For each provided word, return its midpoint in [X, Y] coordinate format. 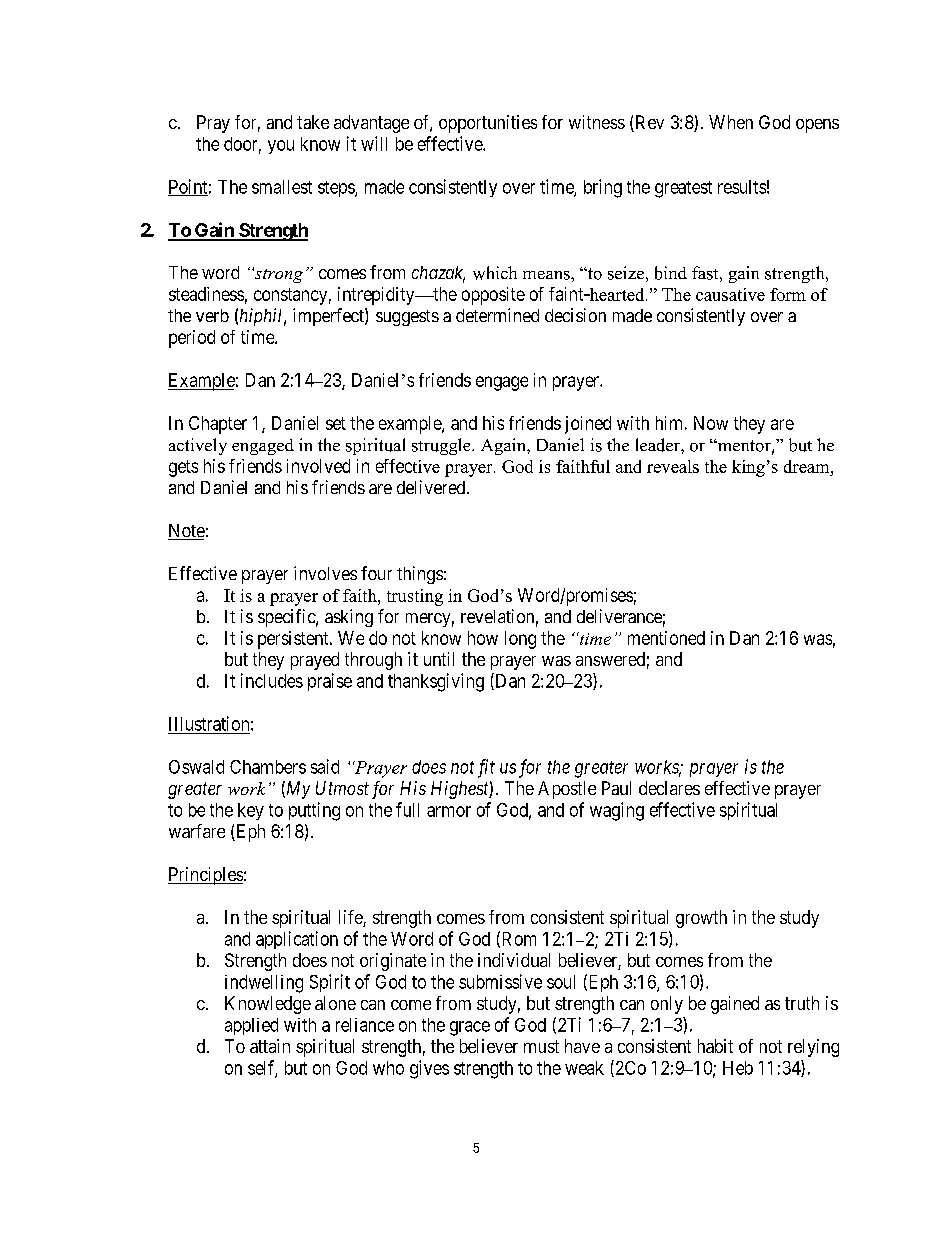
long [520, 640]
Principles [205, 876]
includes [272, 680]
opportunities [488, 124]
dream [808, 466]
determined [497, 315]
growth [701, 919]
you [281, 147]
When [731, 122]
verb [212, 315]
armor [449, 811]
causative [730, 294]
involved [318, 466]
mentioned [666, 638]
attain [270, 1046]
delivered [432, 487]
